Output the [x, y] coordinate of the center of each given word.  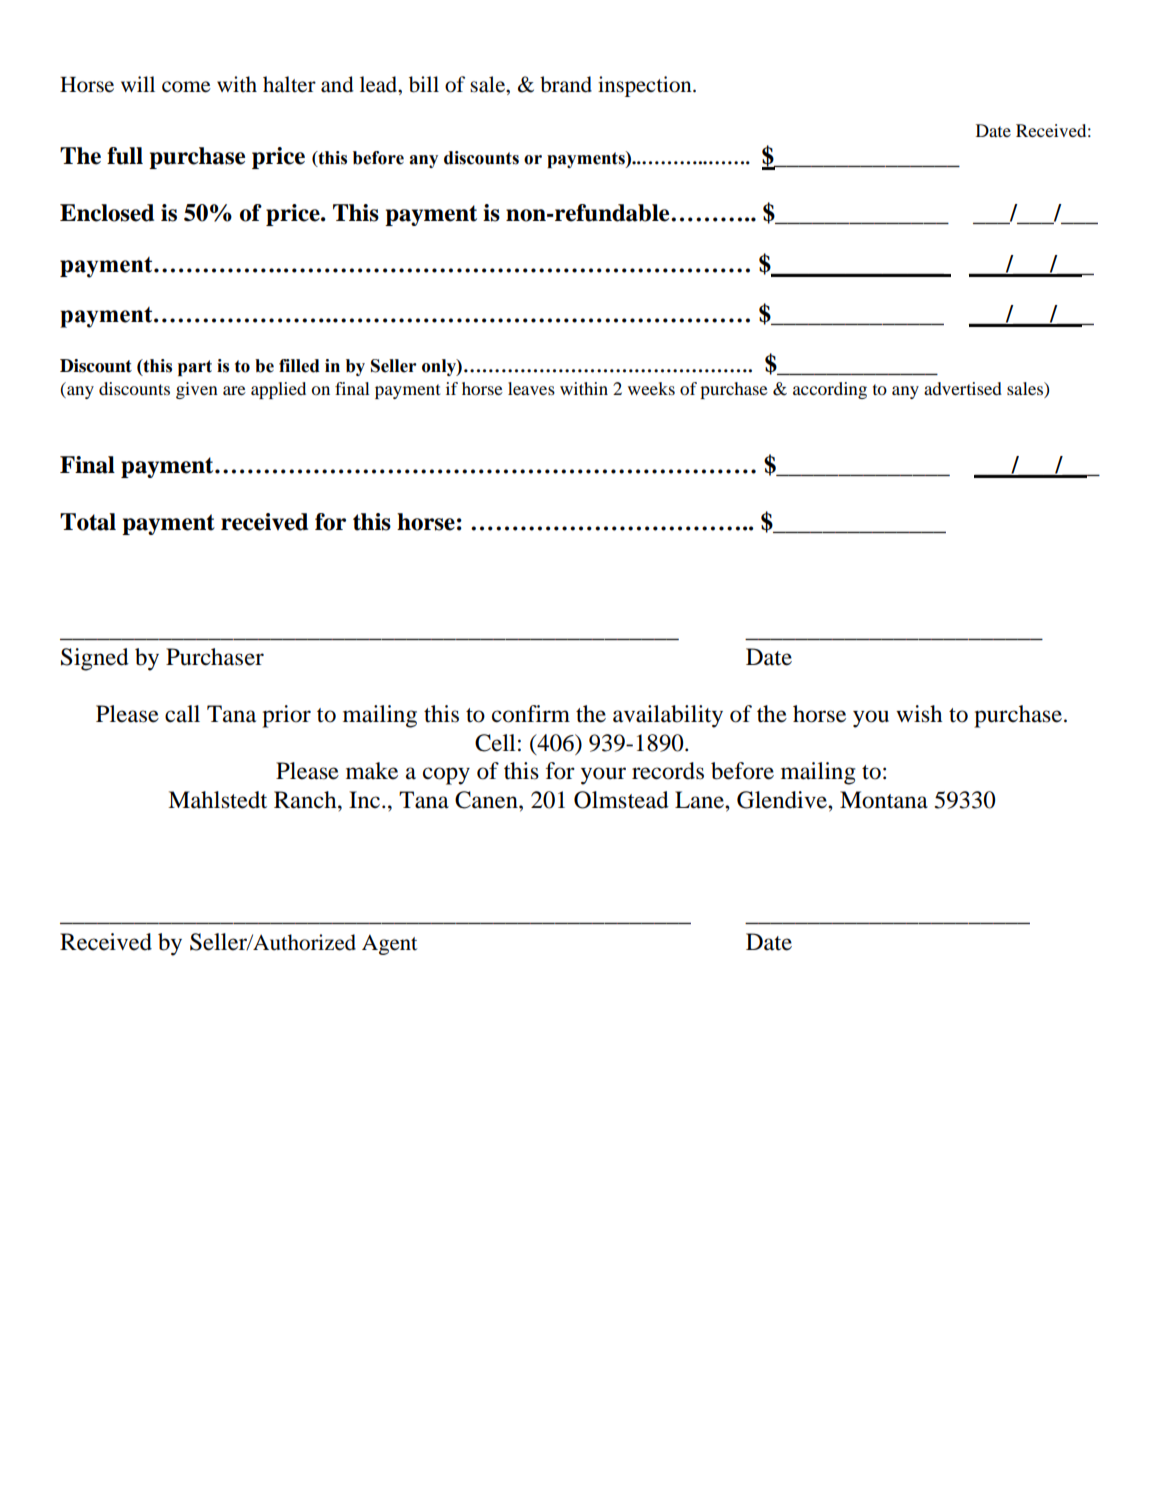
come [186, 87]
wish [919, 714]
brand [566, 84]
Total [88, 522]
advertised [963, 388]
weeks [651, 388]
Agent [389, 945]
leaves [531, 388]
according [830, 390]
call [182, 714]
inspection [646, 86]
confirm [531, 714]
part [195, 368]
